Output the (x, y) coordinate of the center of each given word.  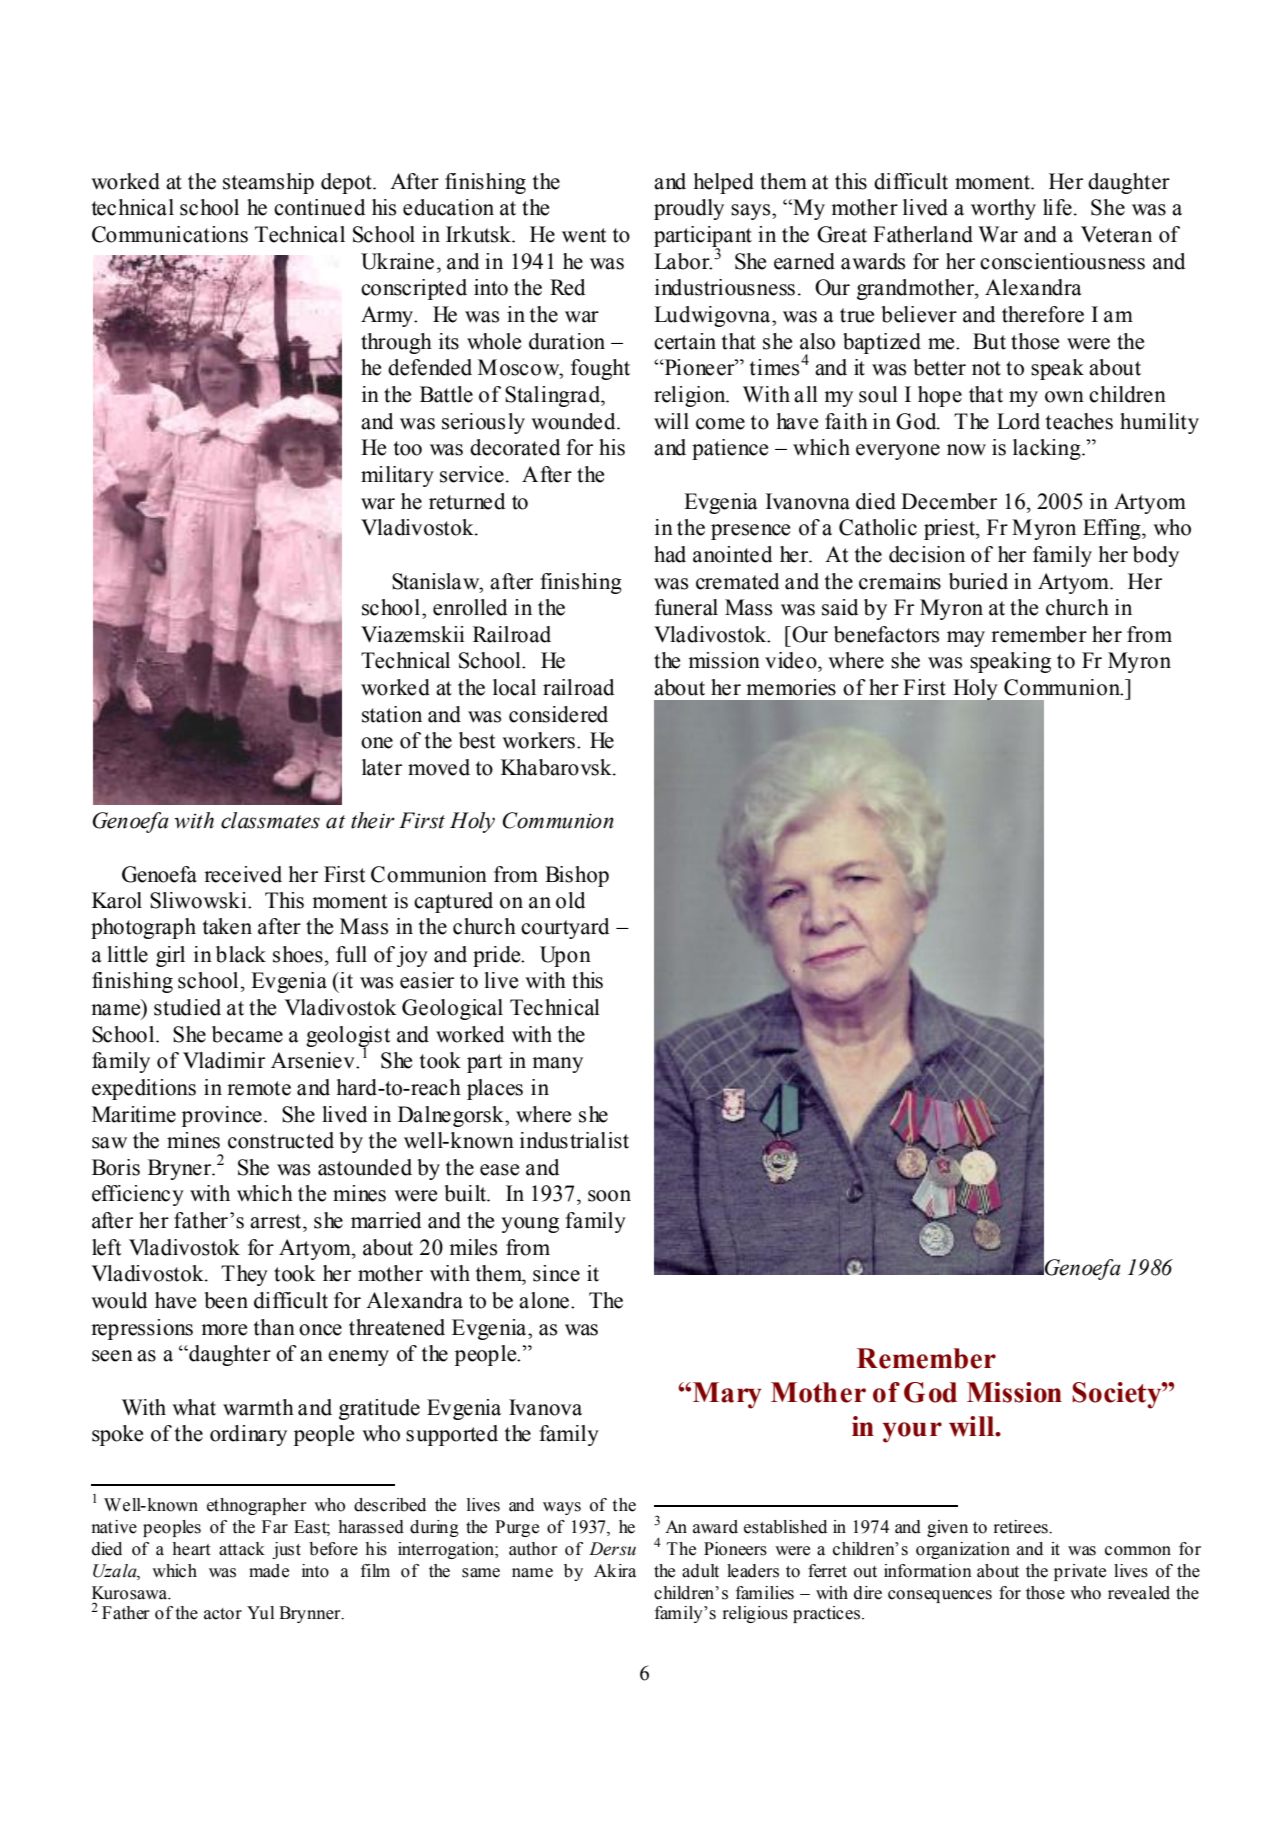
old (570, 900)
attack (242, 1549)
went (584, 235)
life (1057, 207)
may (966, 639)
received (243, 874)
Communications (170, 234)
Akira (615, 1571)
